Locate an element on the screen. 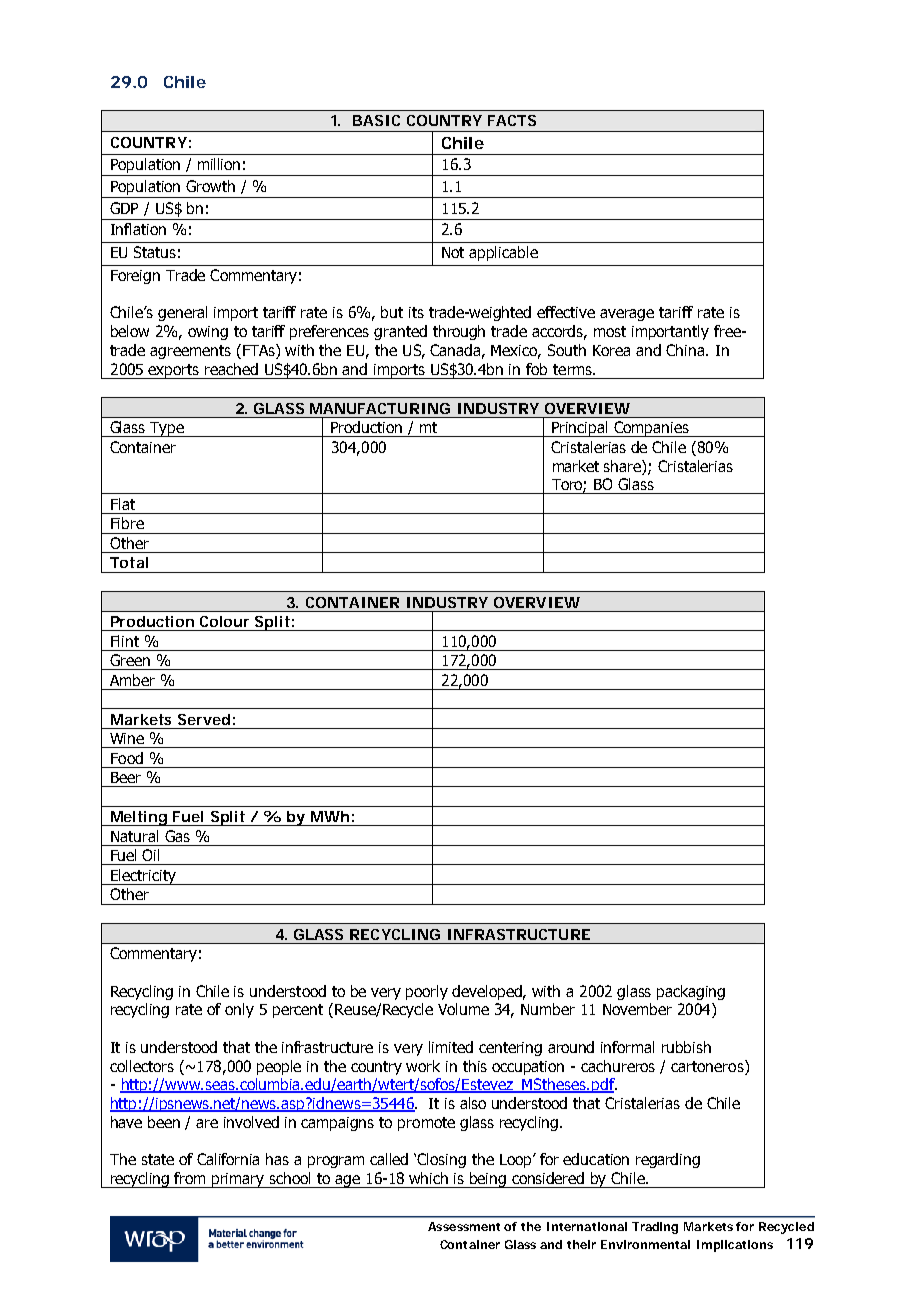  only is located at coordinates (239, 1010).
